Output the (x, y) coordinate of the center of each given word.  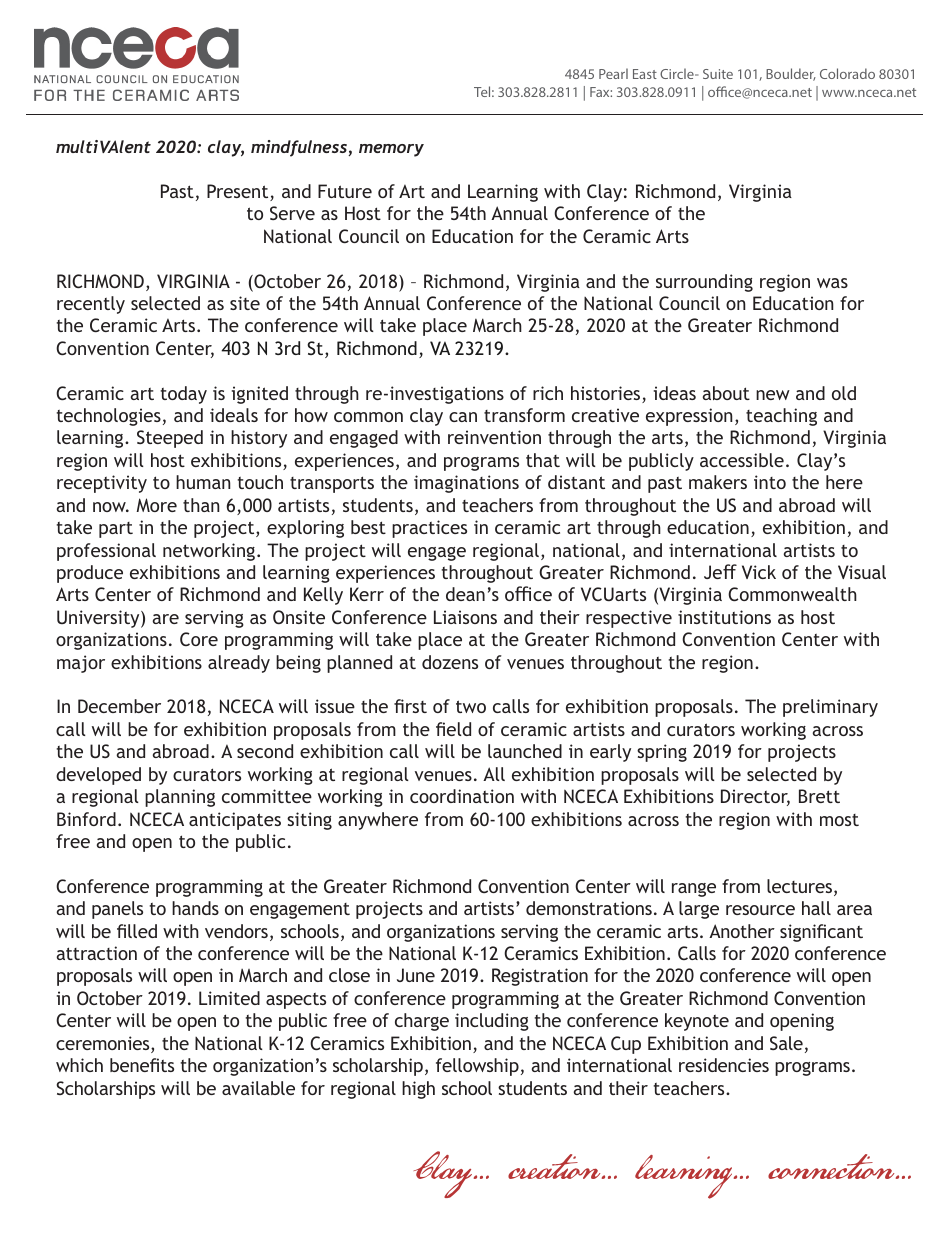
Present (239, 192)
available (258, 1088)
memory (391, 150)
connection (833, 1166)
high (418, 1090)
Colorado (847, 73)
